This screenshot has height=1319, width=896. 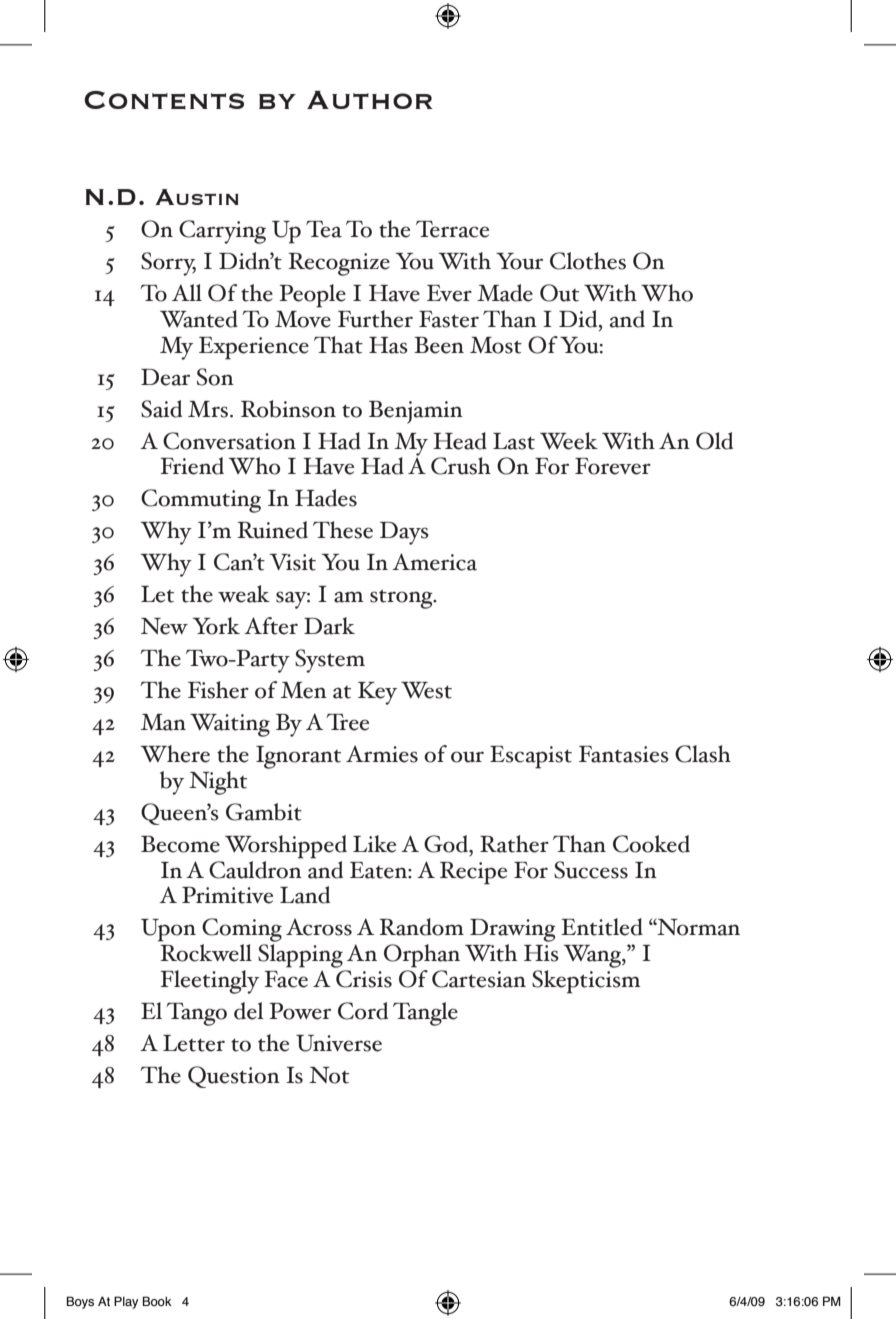 What do you see at coordinates (168, 930) in the screenshot?
I see `Upon` at bounding box center [168, 930].
